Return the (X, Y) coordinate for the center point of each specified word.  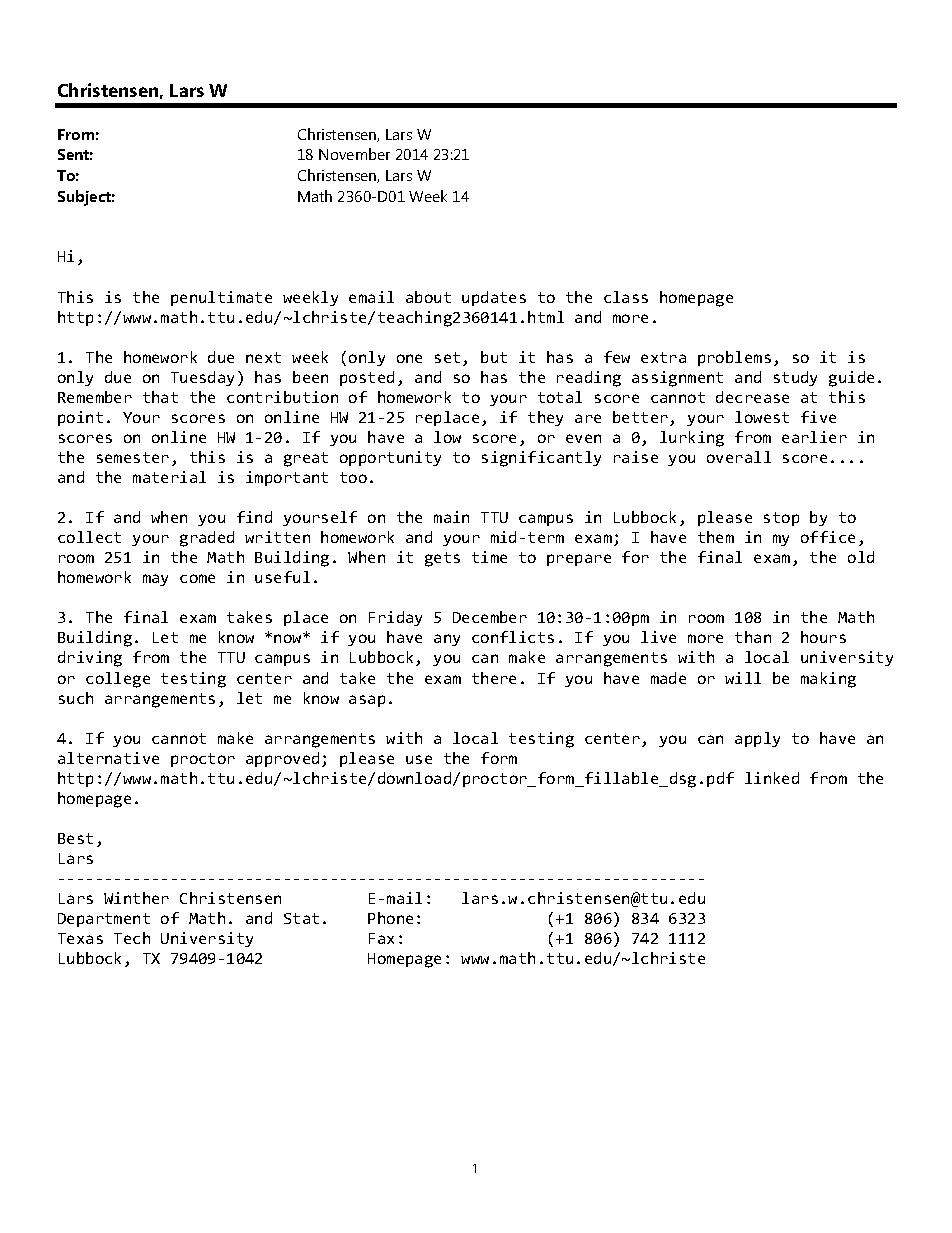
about (428, 297)
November (354, 154)
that (160, 397)
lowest (762, 417)
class (626, 297)
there (494, 678)
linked (772, 778)
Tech (132, 938)
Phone (390, 918)
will (743, 678)
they (545, 418)
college (118, 680)
